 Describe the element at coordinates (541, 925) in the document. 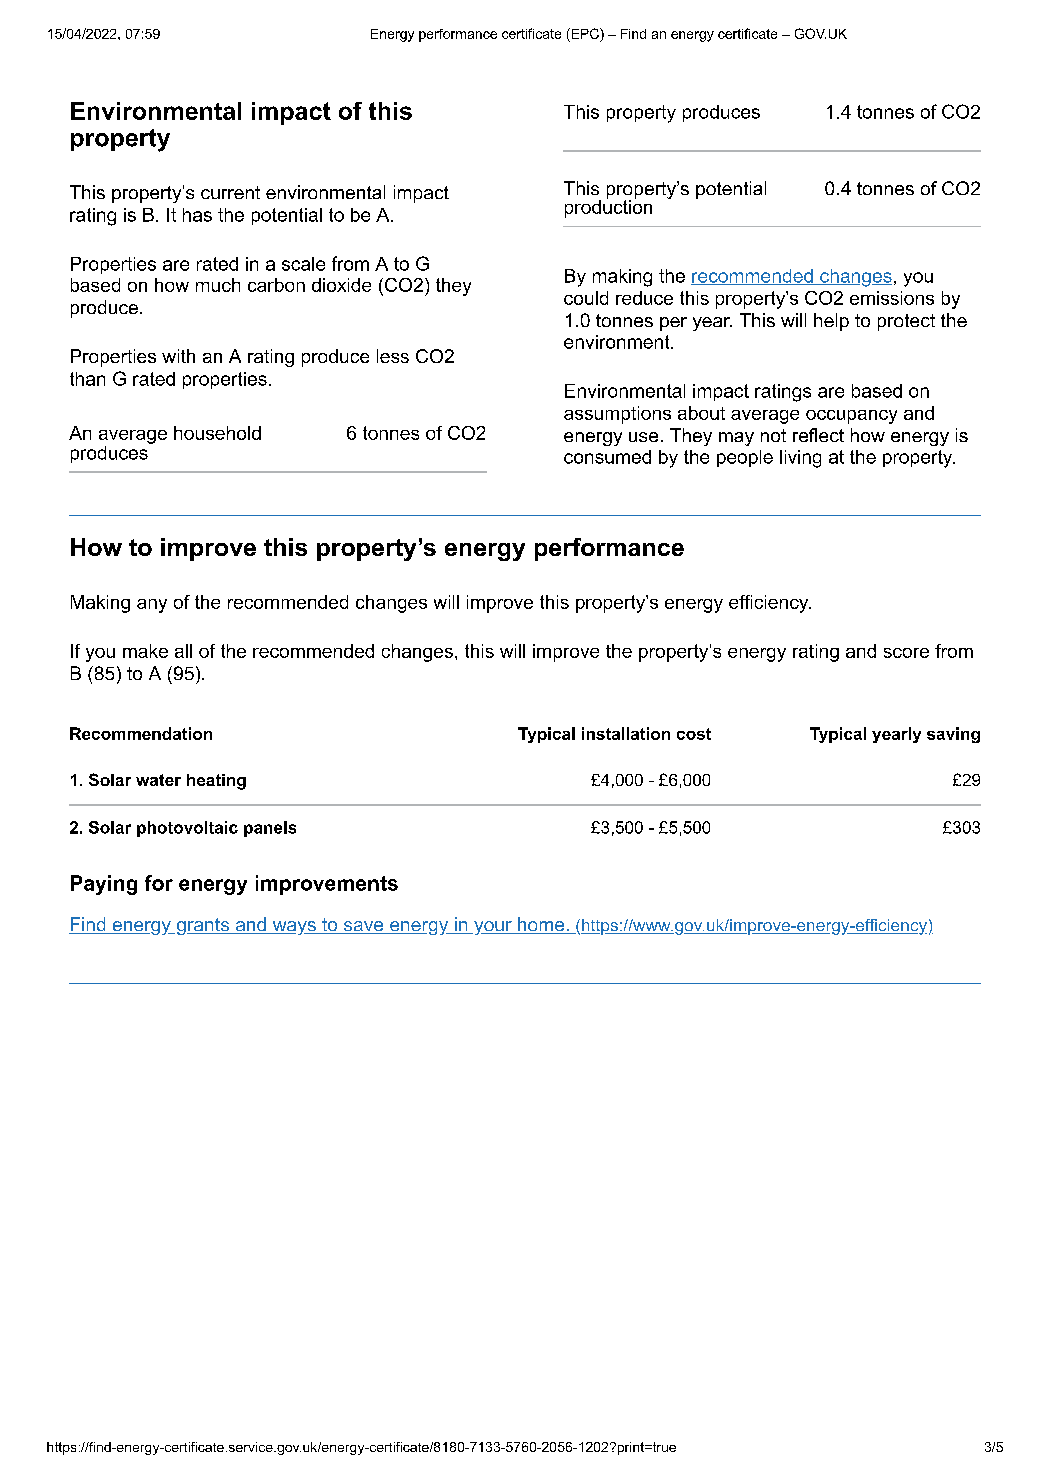

I see `home` at that location.
